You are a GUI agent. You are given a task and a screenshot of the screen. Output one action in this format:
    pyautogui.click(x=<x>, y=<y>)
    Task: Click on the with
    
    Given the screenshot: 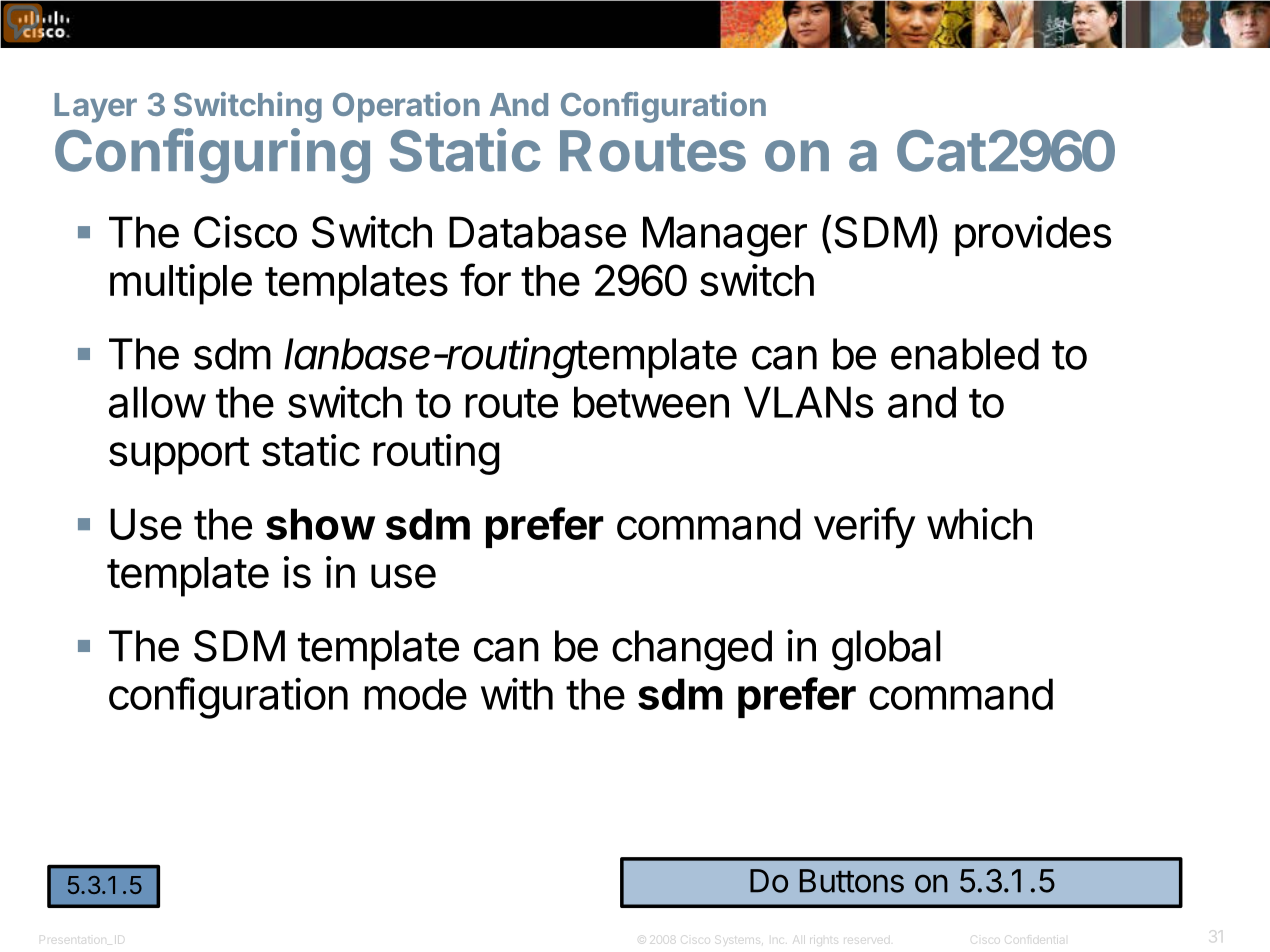 What is the action you would take?
    pyautogui.click(x=517, y=693)
